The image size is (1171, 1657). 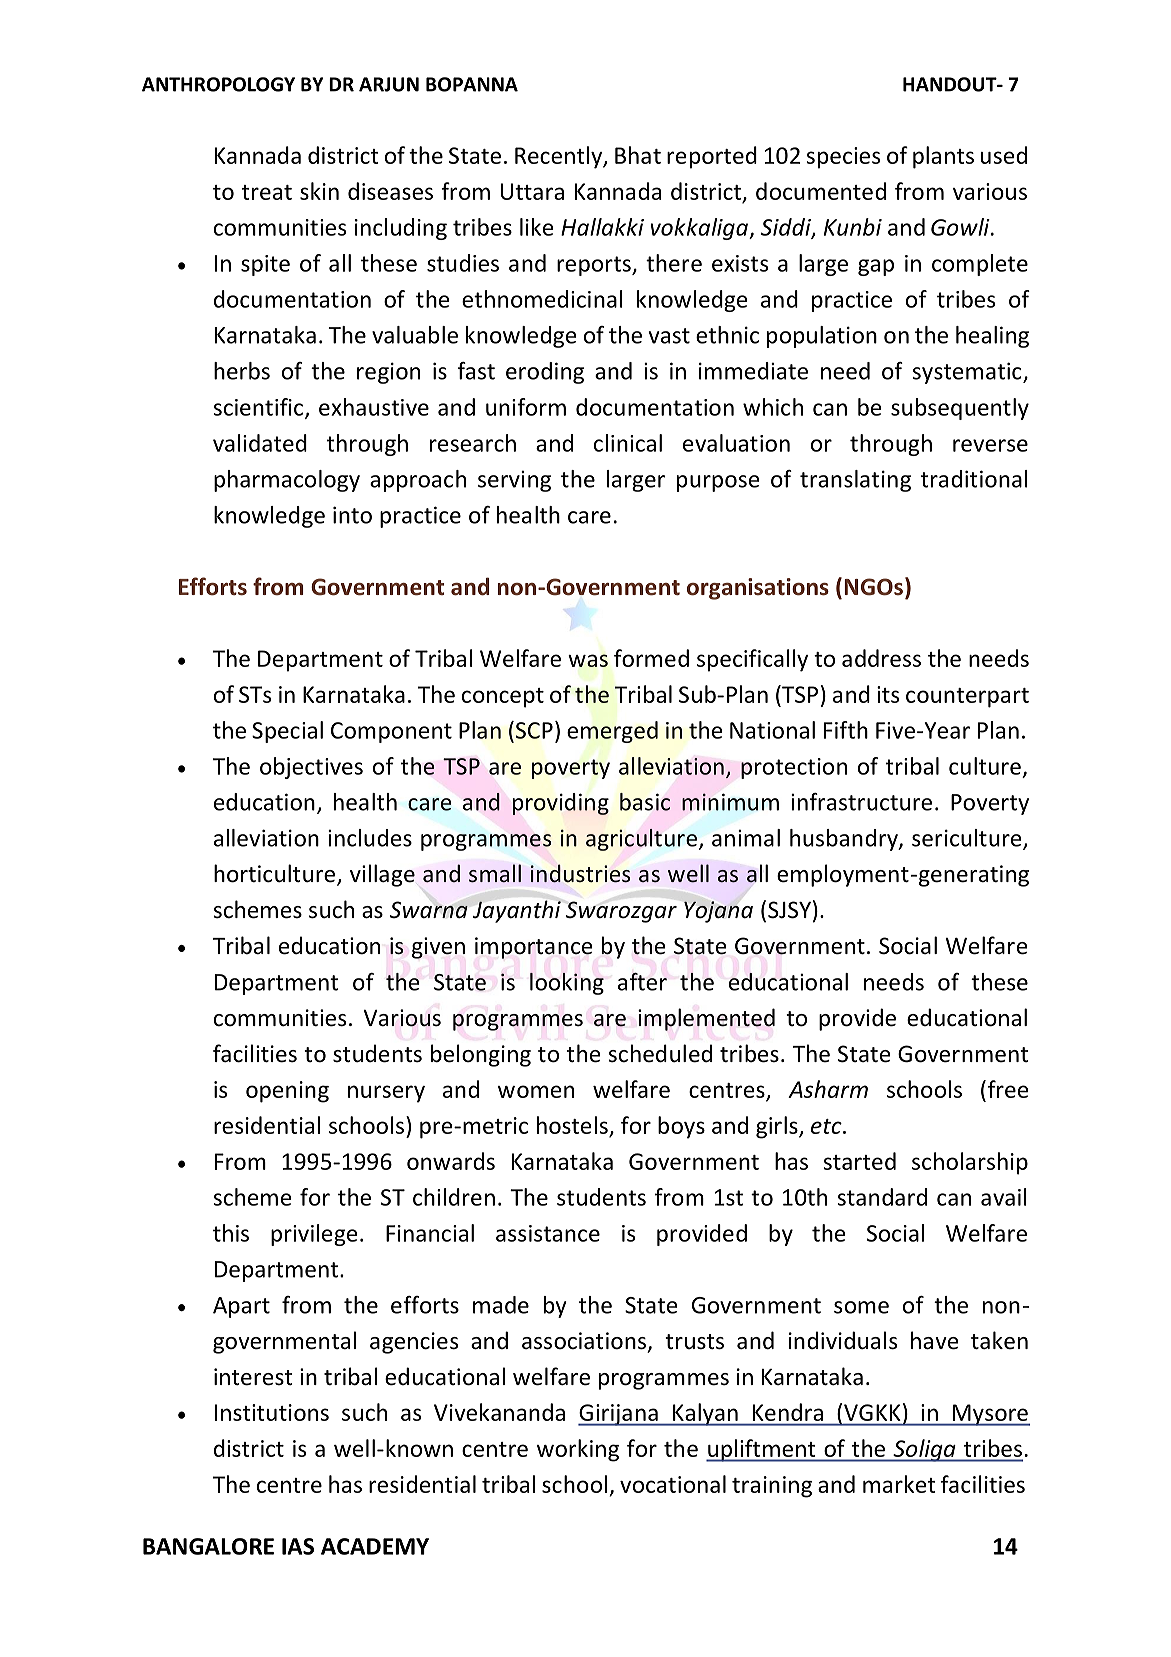 I want to click on like, so click(x=537, y=227).
